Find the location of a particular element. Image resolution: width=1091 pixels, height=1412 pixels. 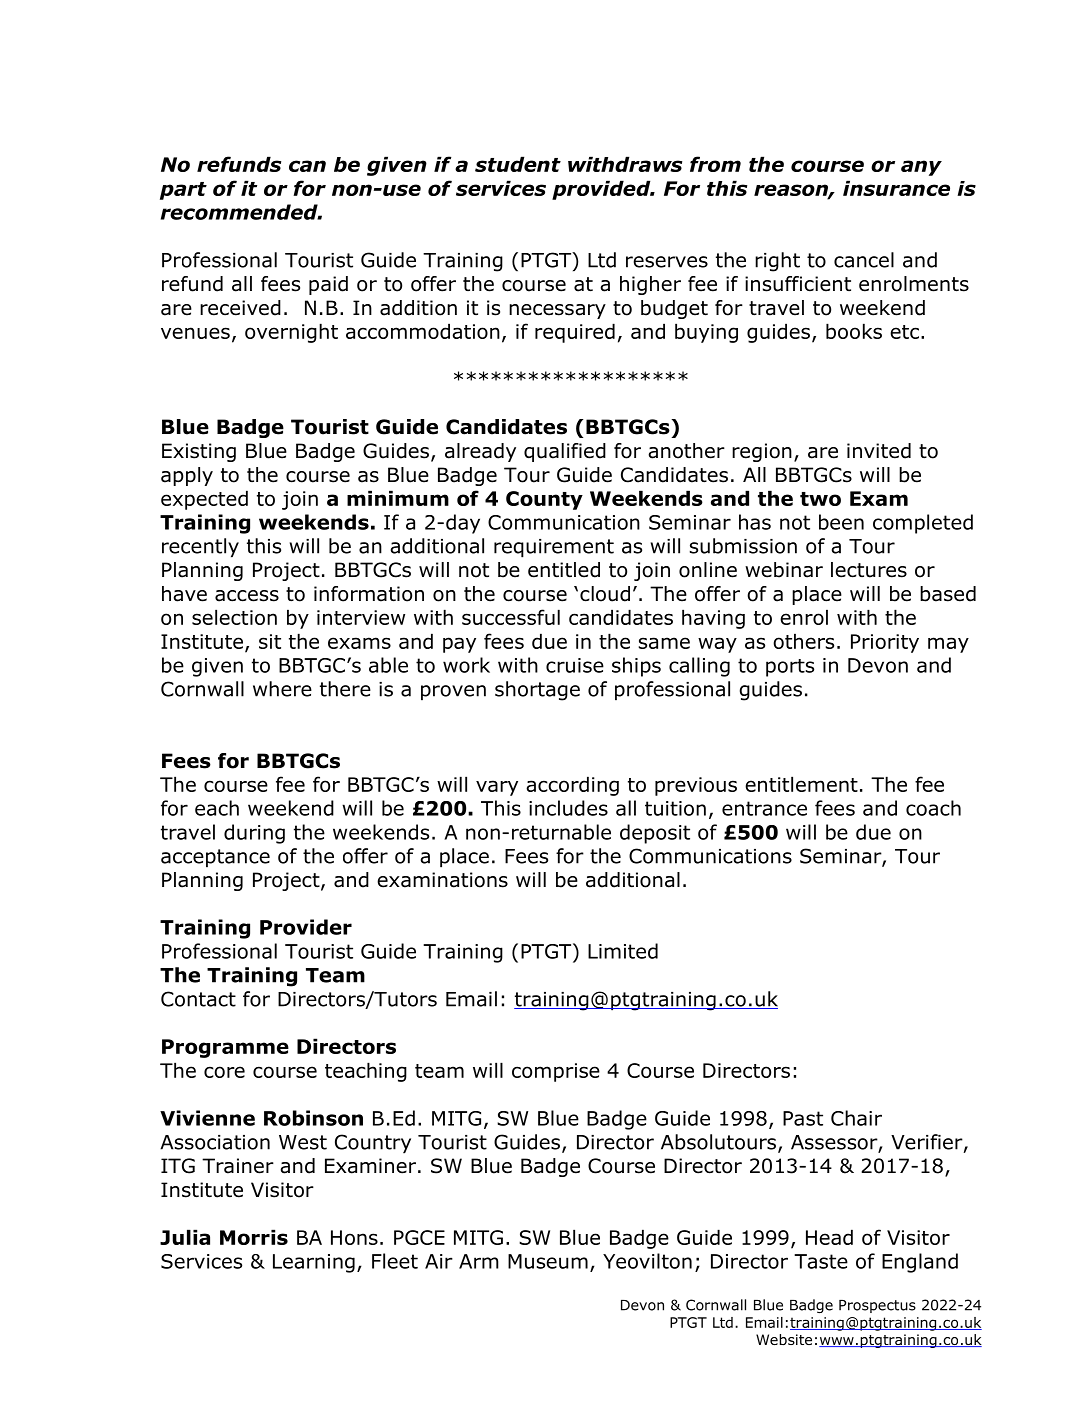

Chair is located at coordinates (856, 1118).
